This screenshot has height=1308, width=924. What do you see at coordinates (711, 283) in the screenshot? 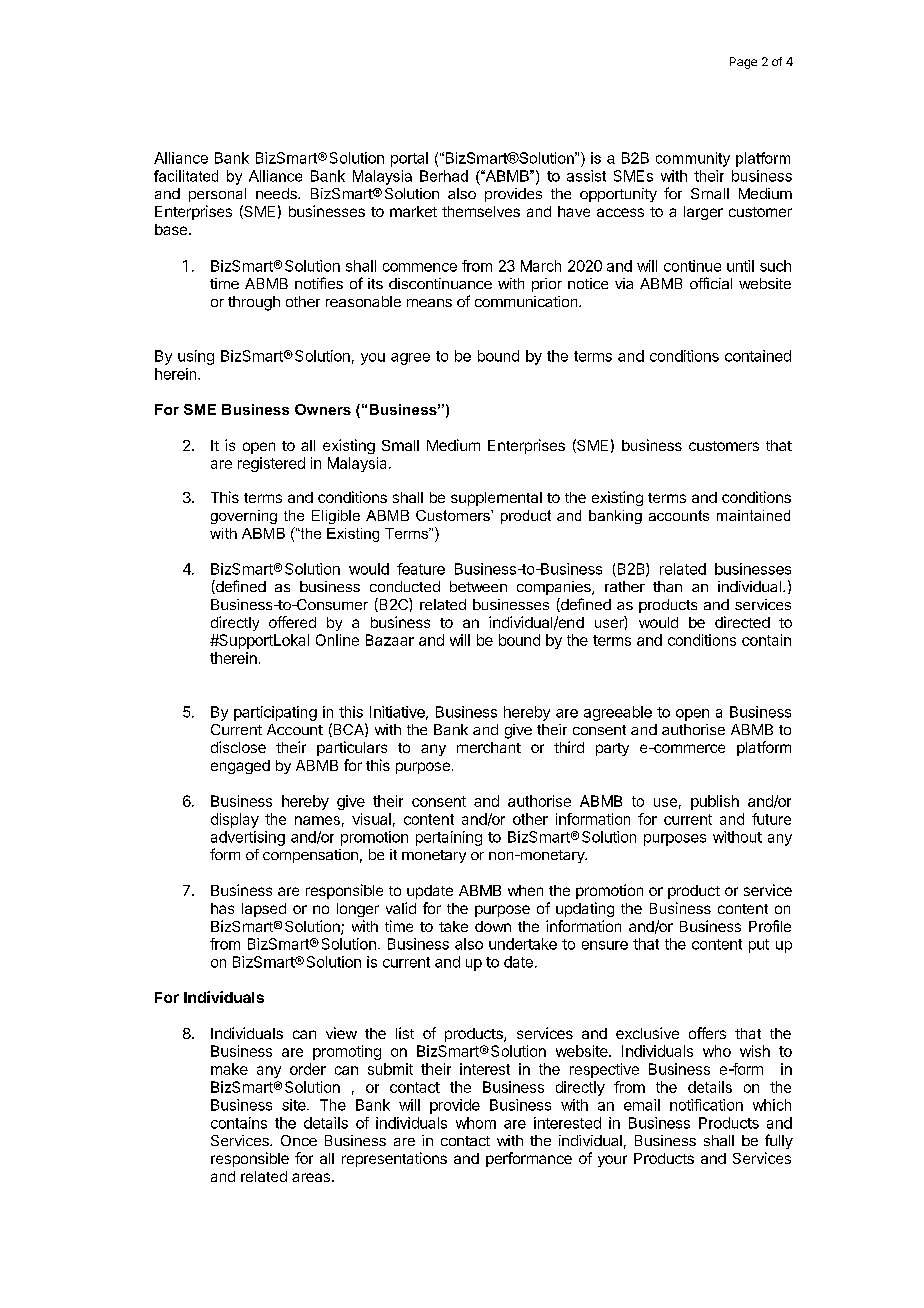
I see `official` at bounding box center [711, 283].
